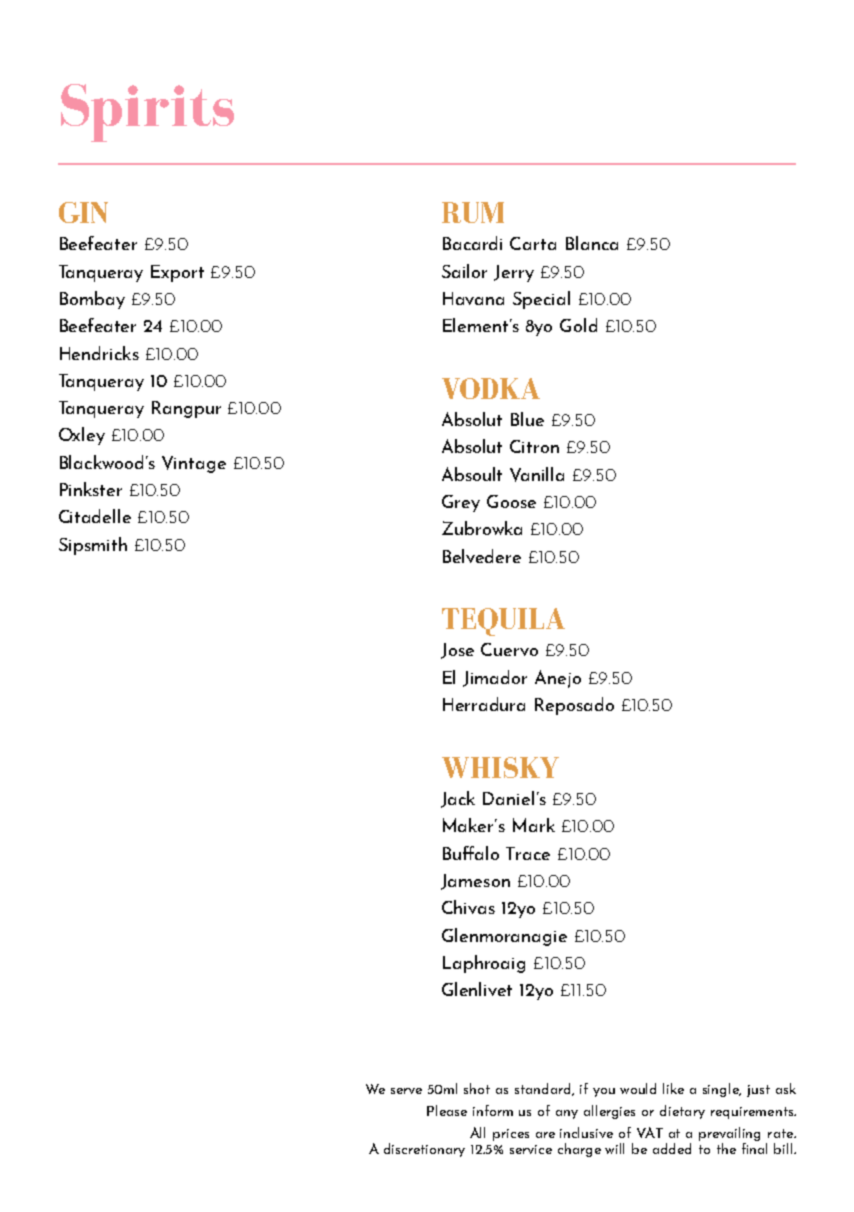 The width and height of the image is (854, 1212). What do you see at coordinates (147, 113) in the image?
I see `Spirits` at bounding box center [147, 113].
